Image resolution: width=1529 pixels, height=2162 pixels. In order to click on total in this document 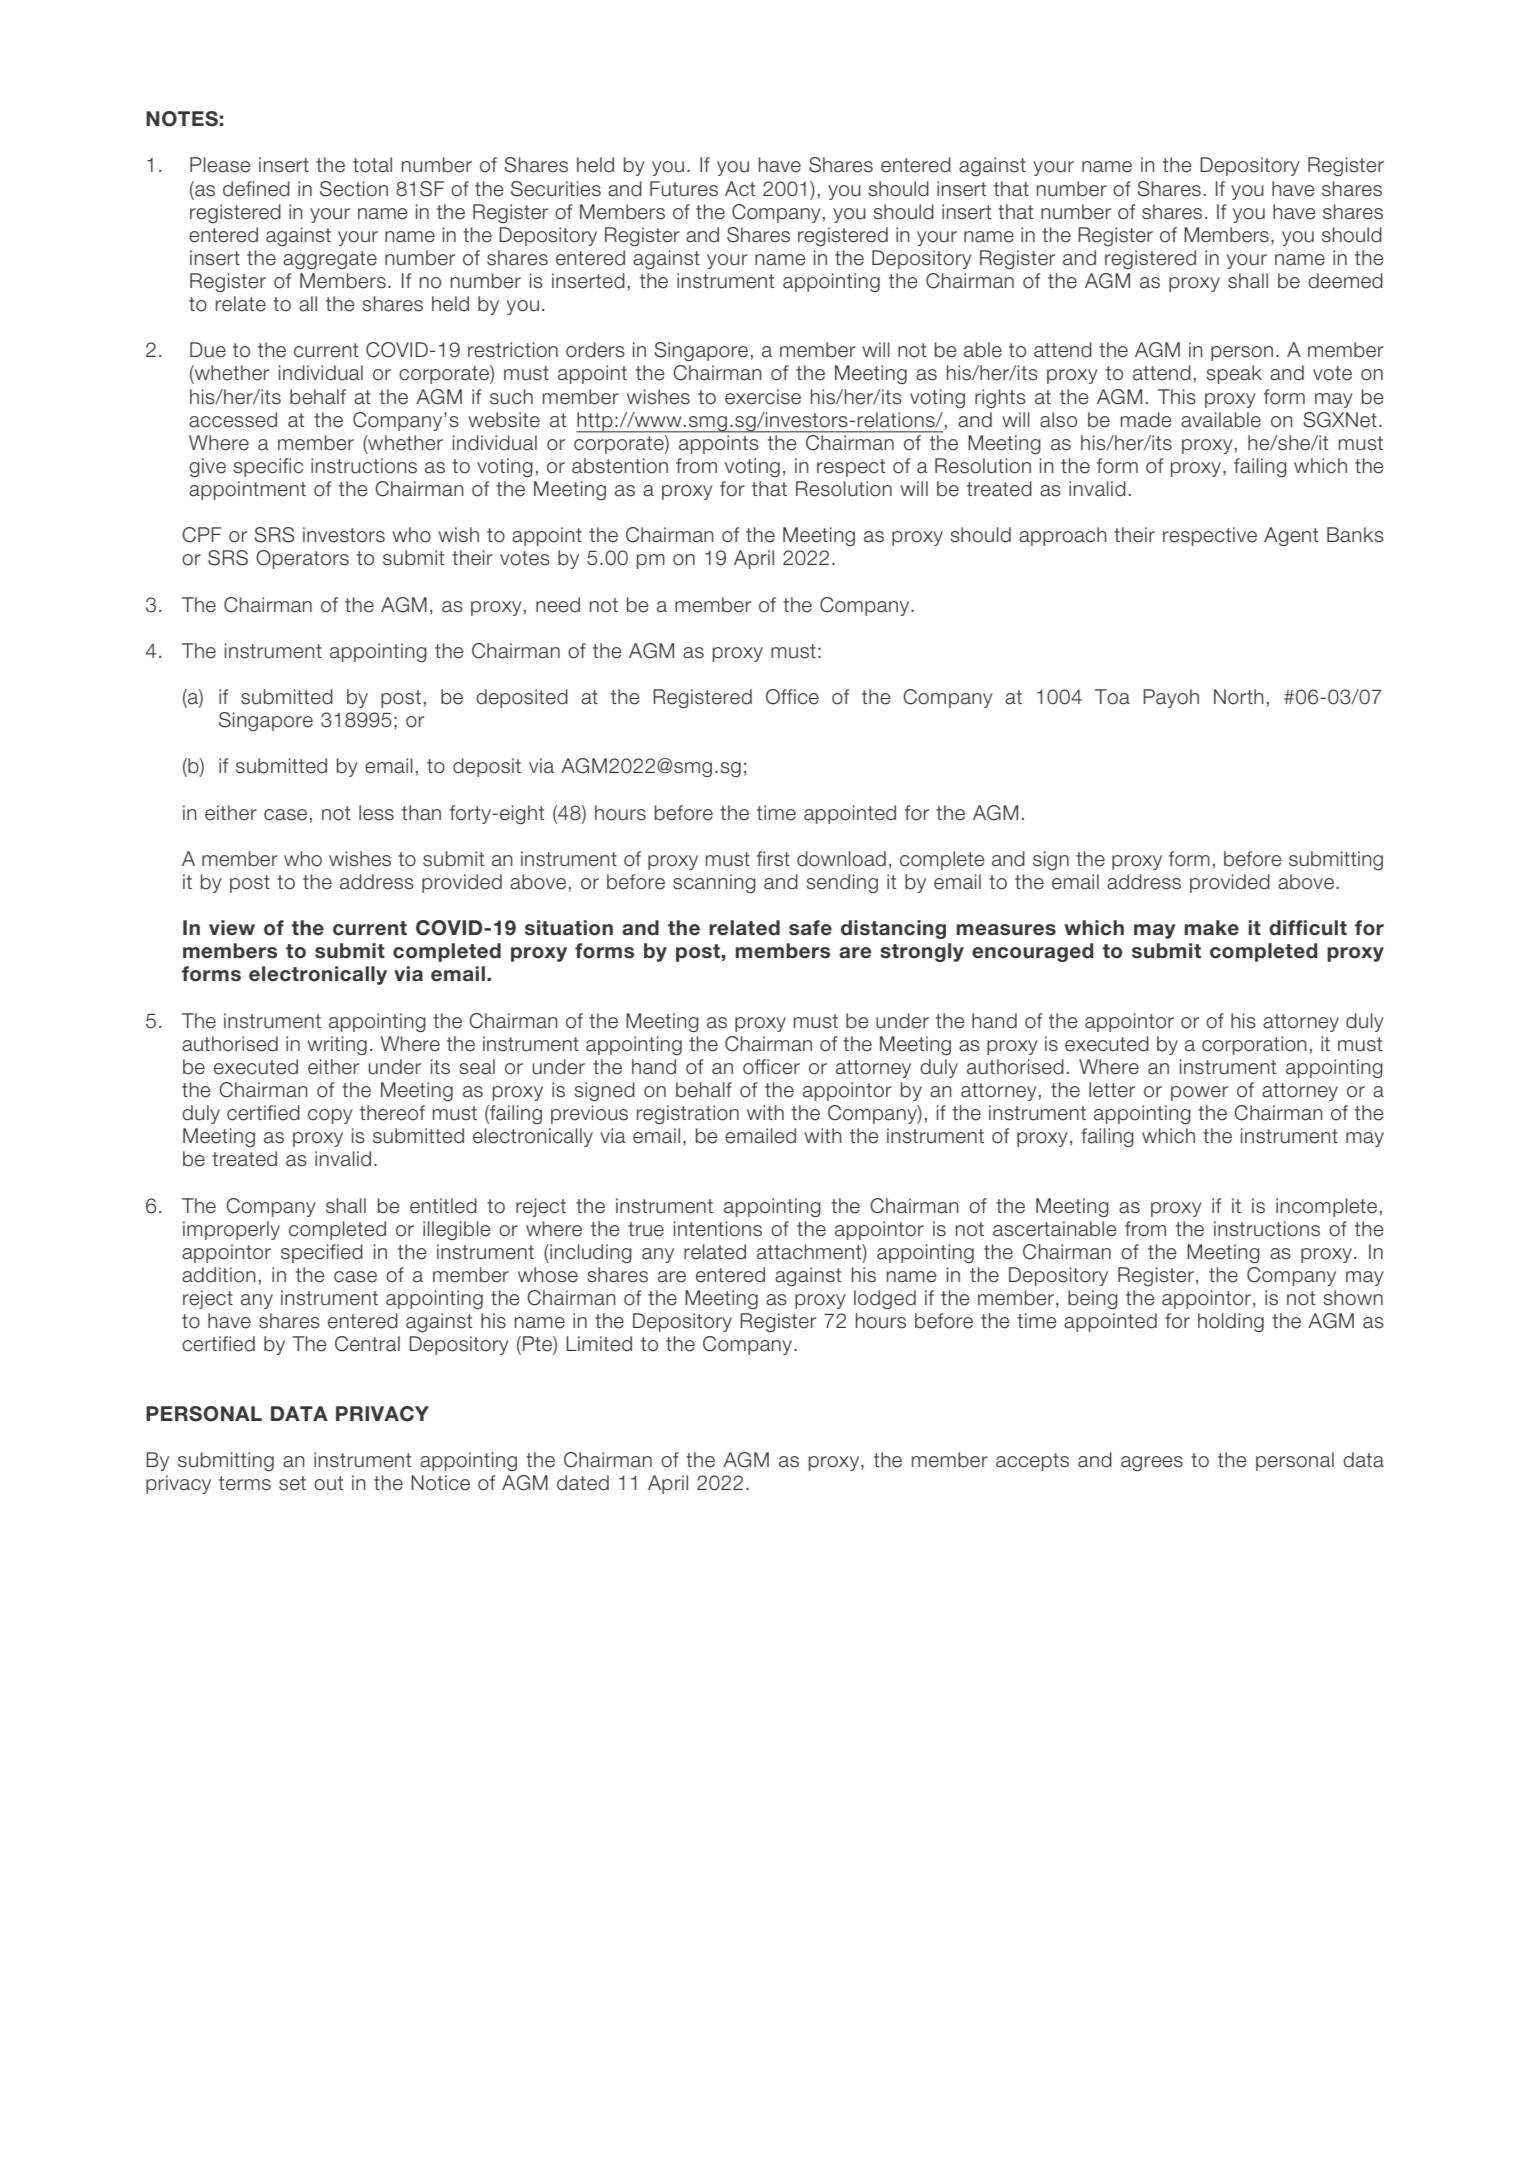, I will do `click(372, 165)`.
